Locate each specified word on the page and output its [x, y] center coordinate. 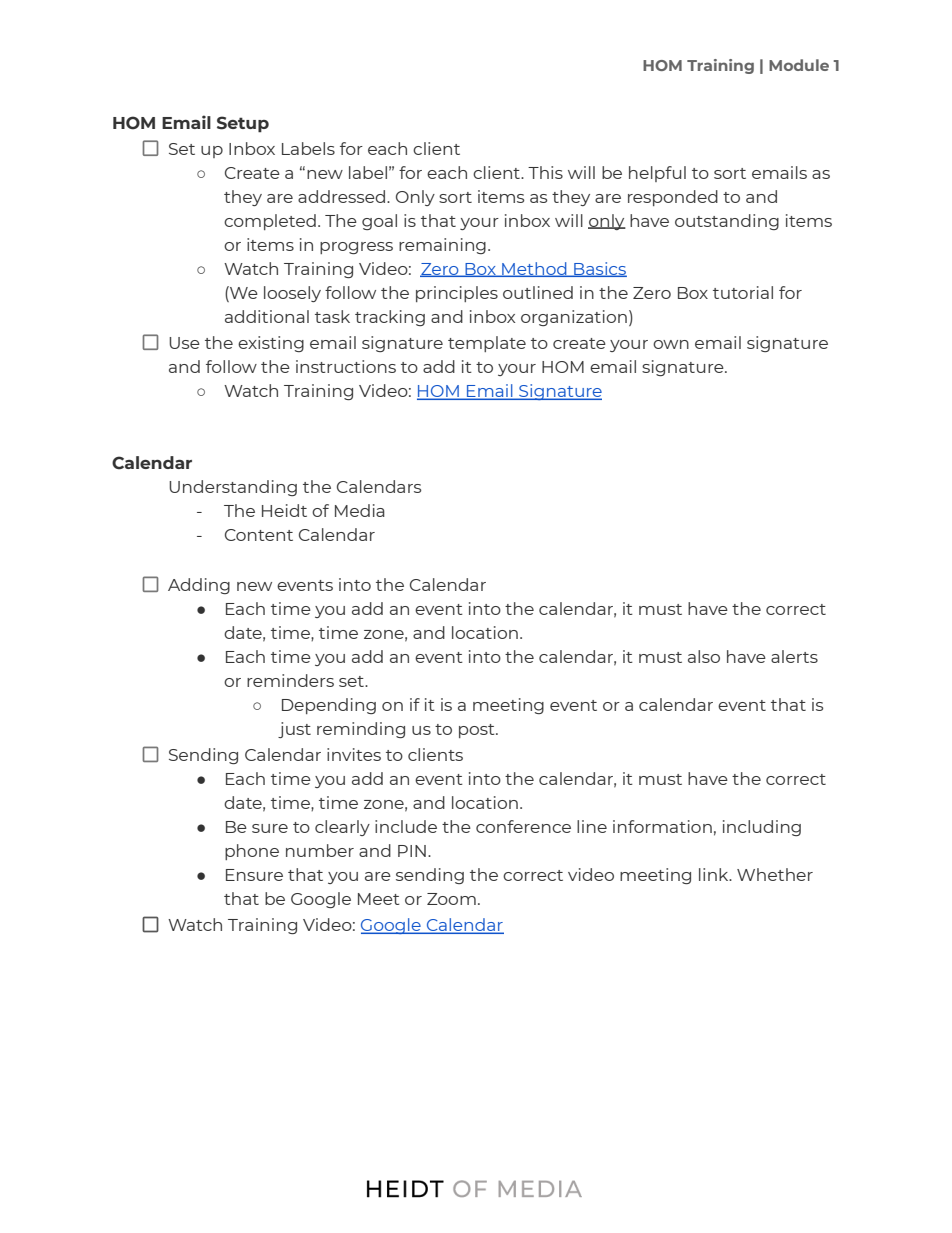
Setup [243, 124]
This [545, 172]
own [671, 344]
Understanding [233, 488]
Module [799, 65]
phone [252, 852]
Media [360, 510]
